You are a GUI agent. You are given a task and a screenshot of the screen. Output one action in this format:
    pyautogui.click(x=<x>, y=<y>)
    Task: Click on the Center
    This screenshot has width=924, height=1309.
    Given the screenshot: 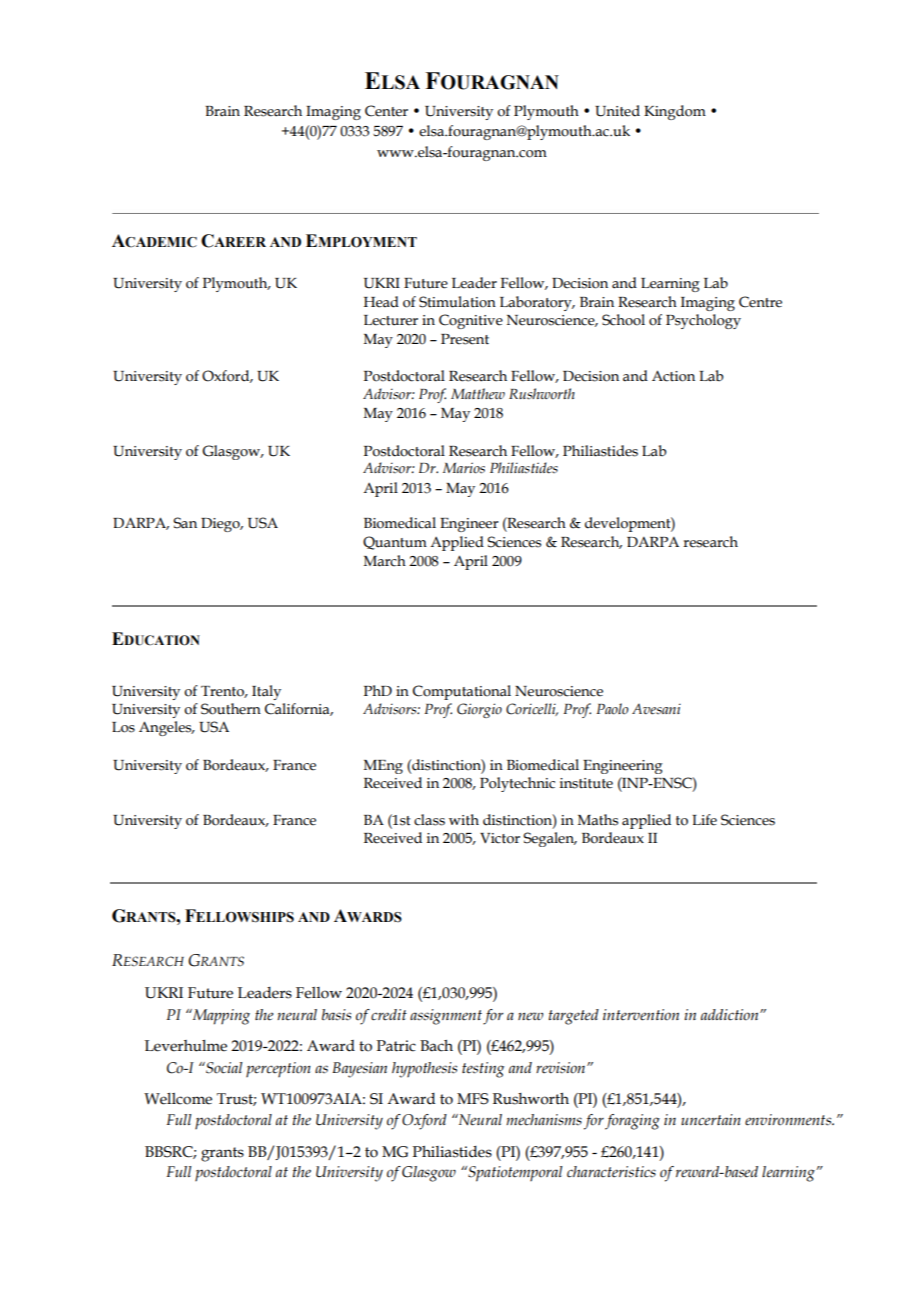 What is the action you would take?
    pyautogui.click(x=386, y=111)
